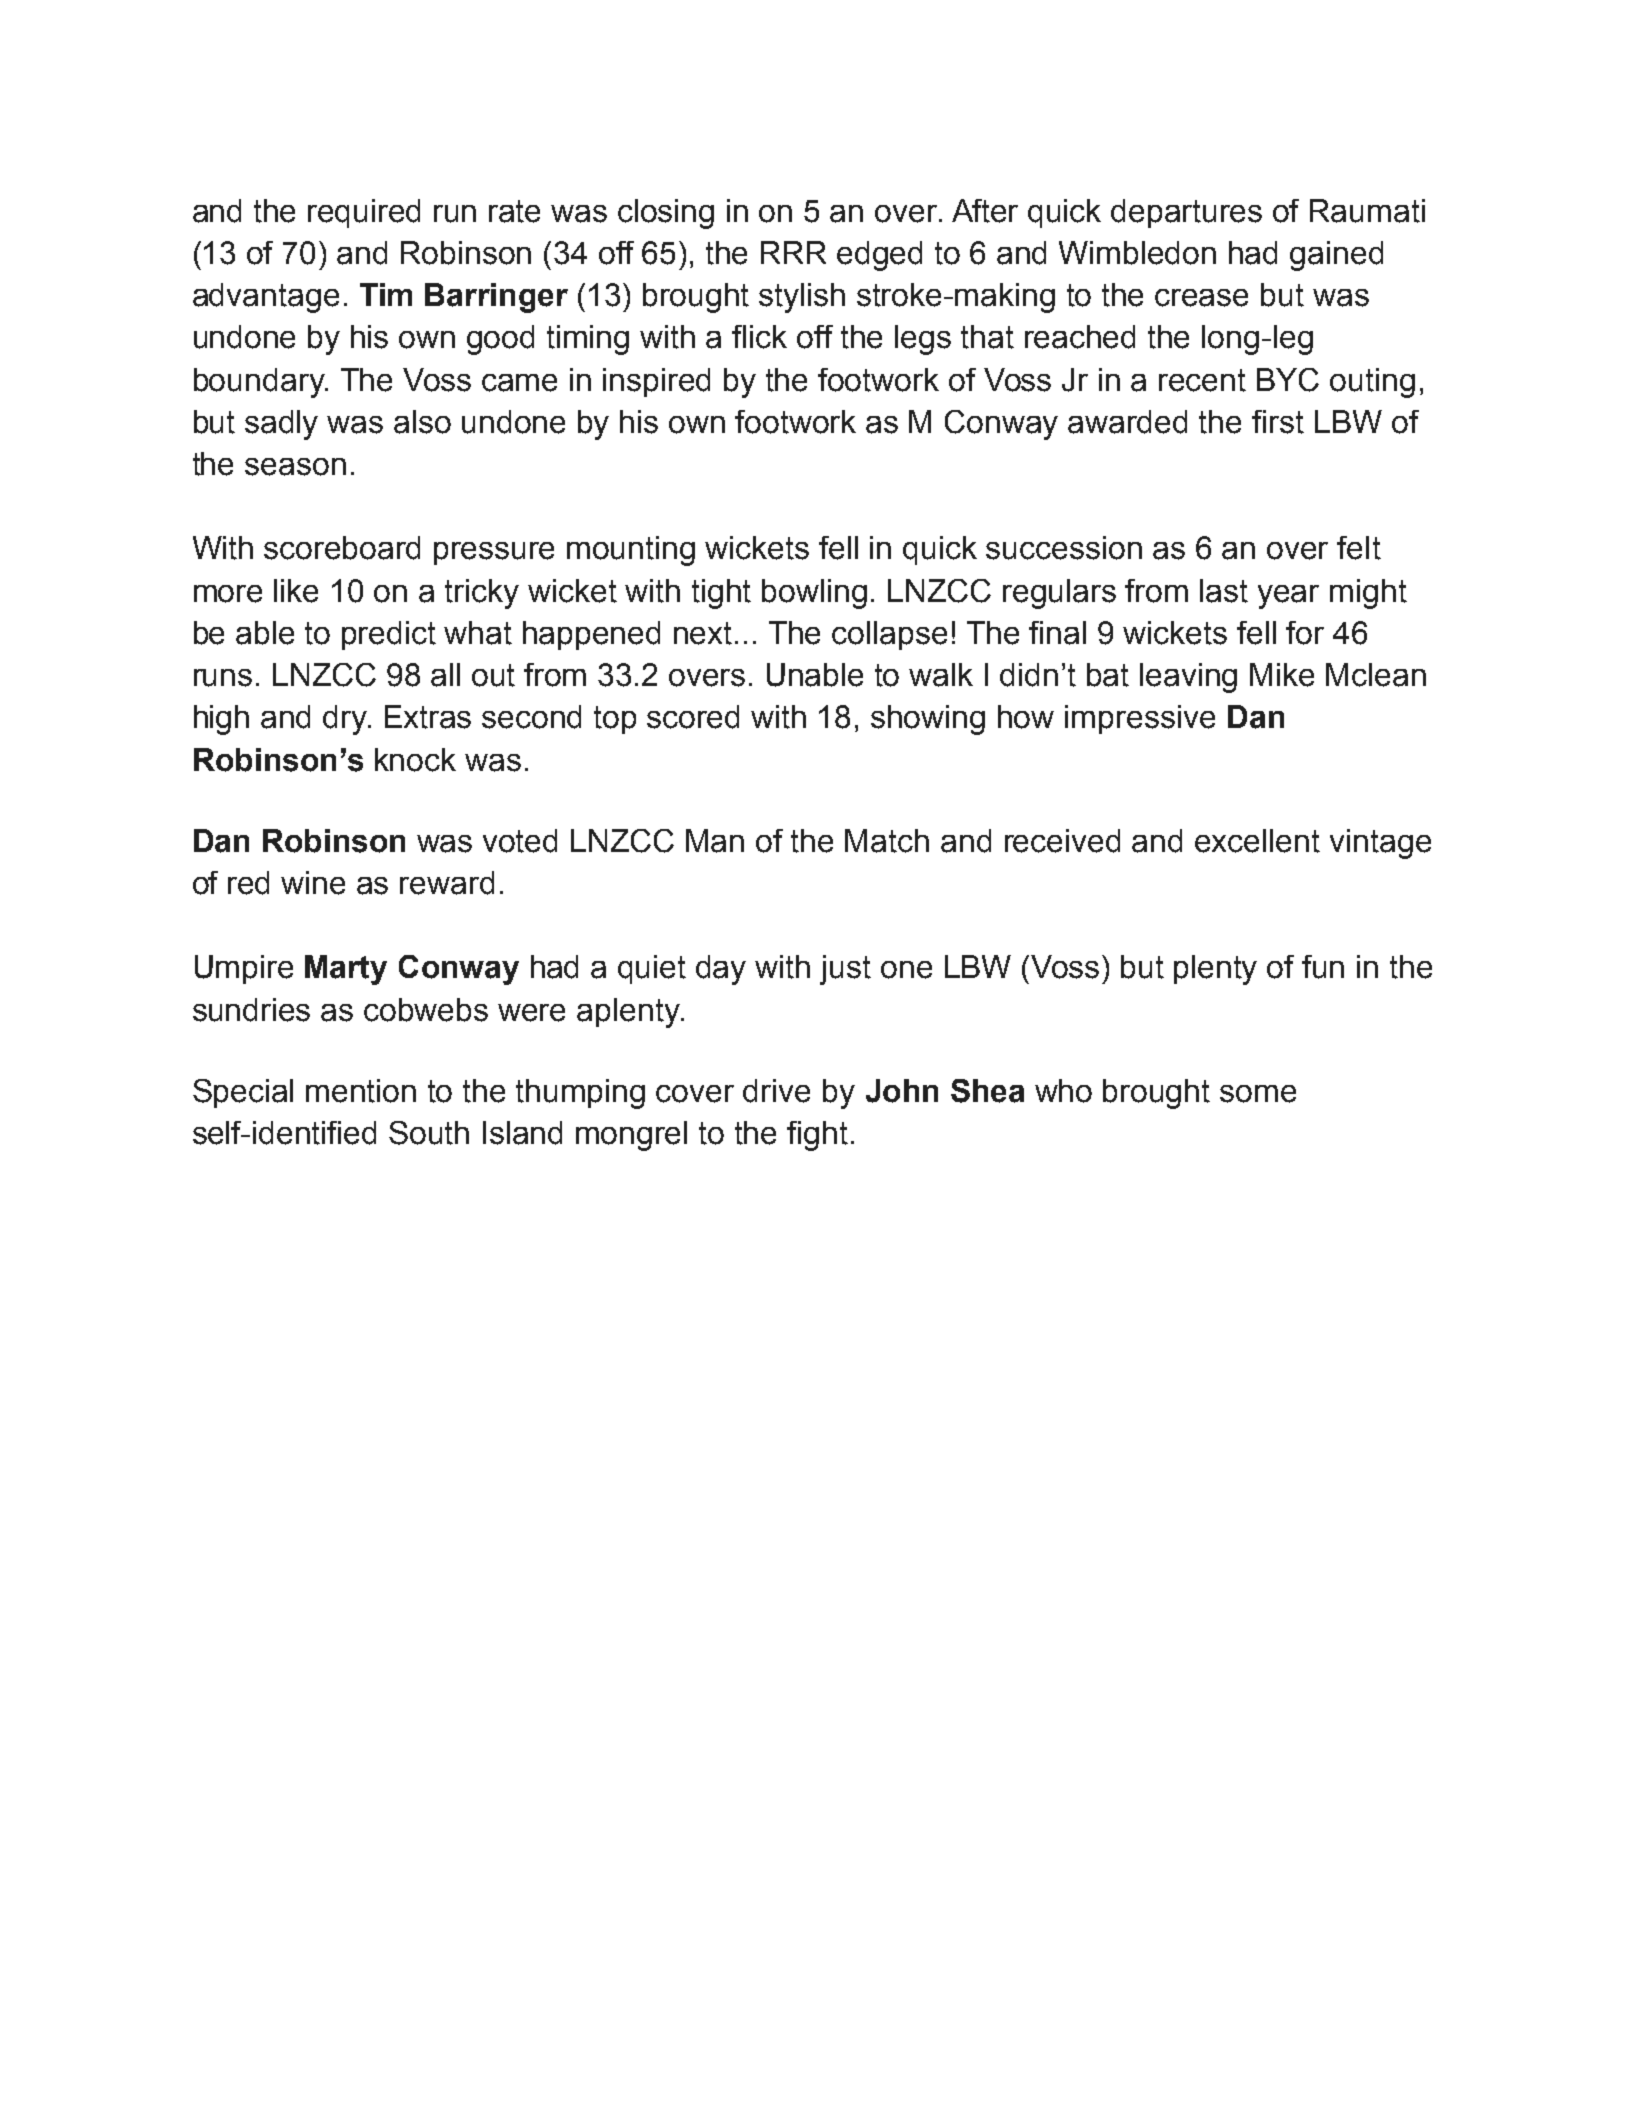  What do you see at coordinates (776, 1091) in the document?
I see `drive` at bounding box center [776, 1091].
